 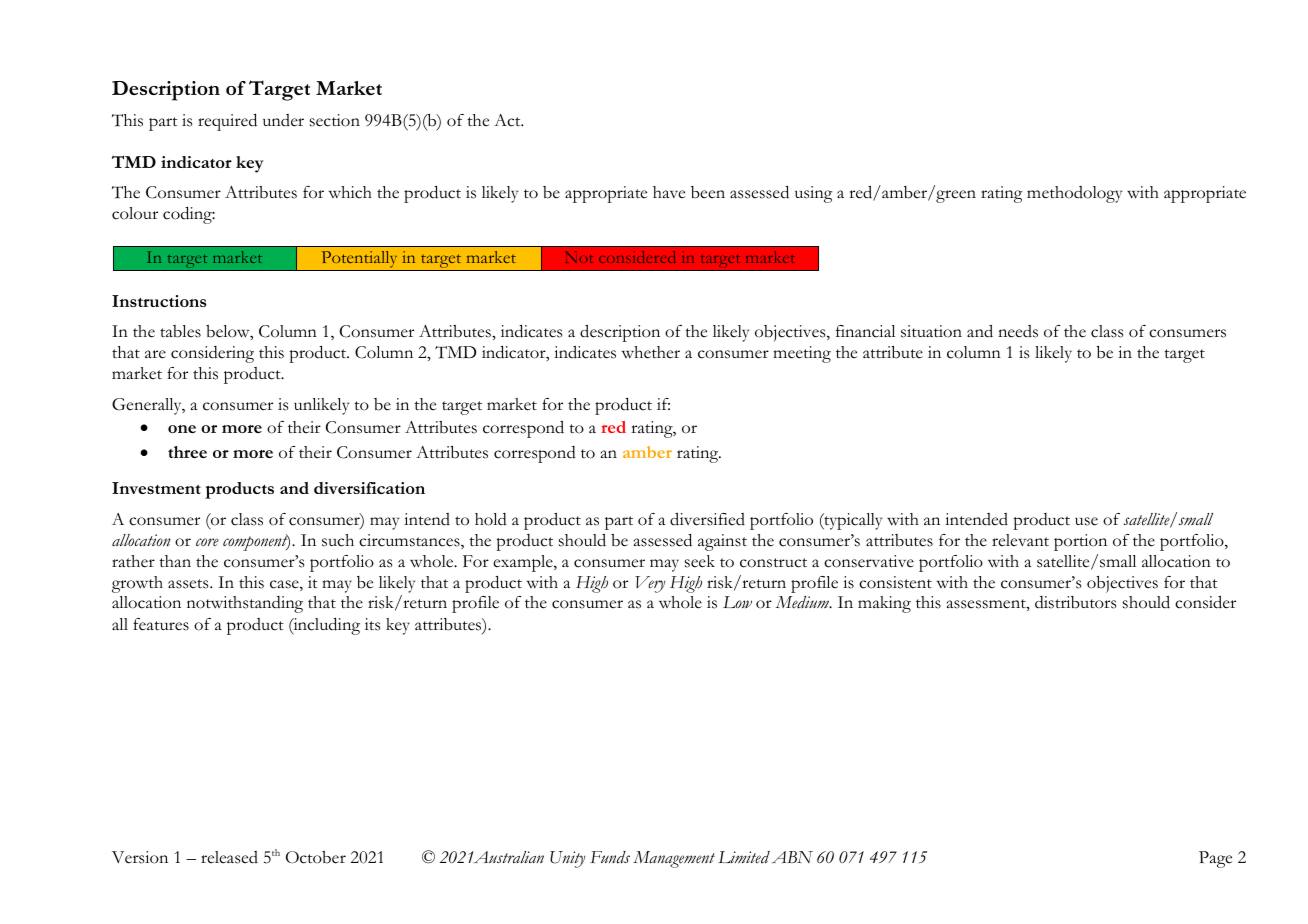 I want to click on use, so click(x=1086, y=521).
